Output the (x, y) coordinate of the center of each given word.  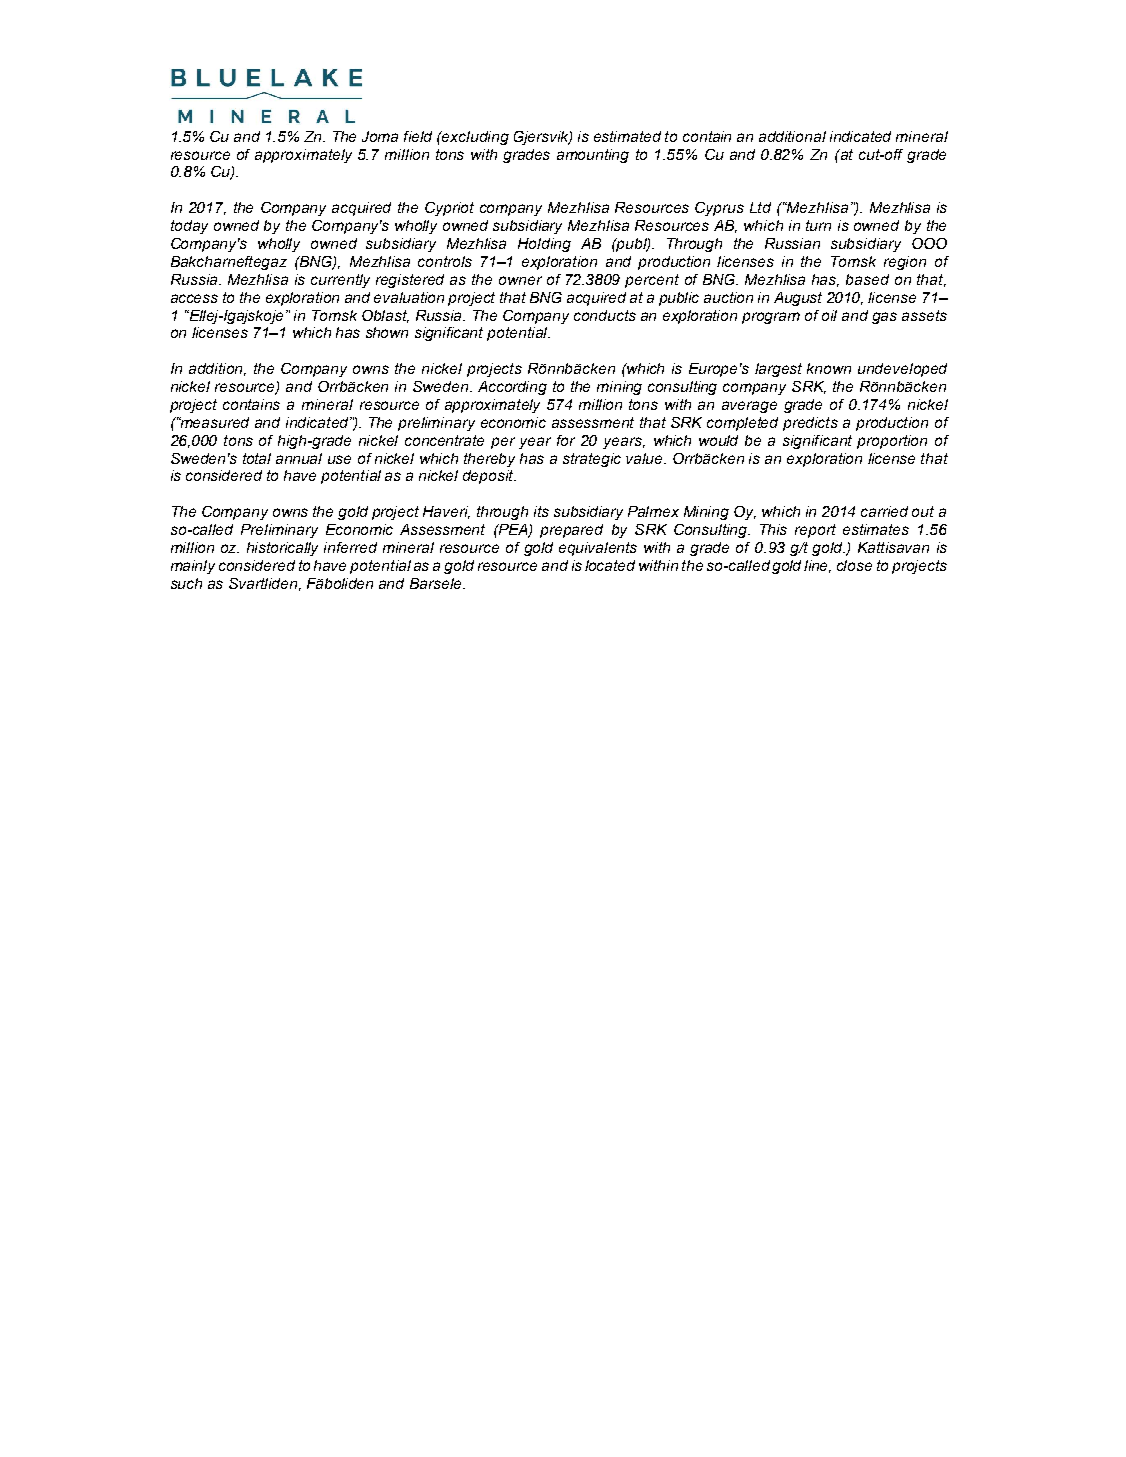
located (610, 565)
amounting (593, 156)
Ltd (760, 207)
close (854, 565)
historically (282, 549)
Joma (380, 136)
